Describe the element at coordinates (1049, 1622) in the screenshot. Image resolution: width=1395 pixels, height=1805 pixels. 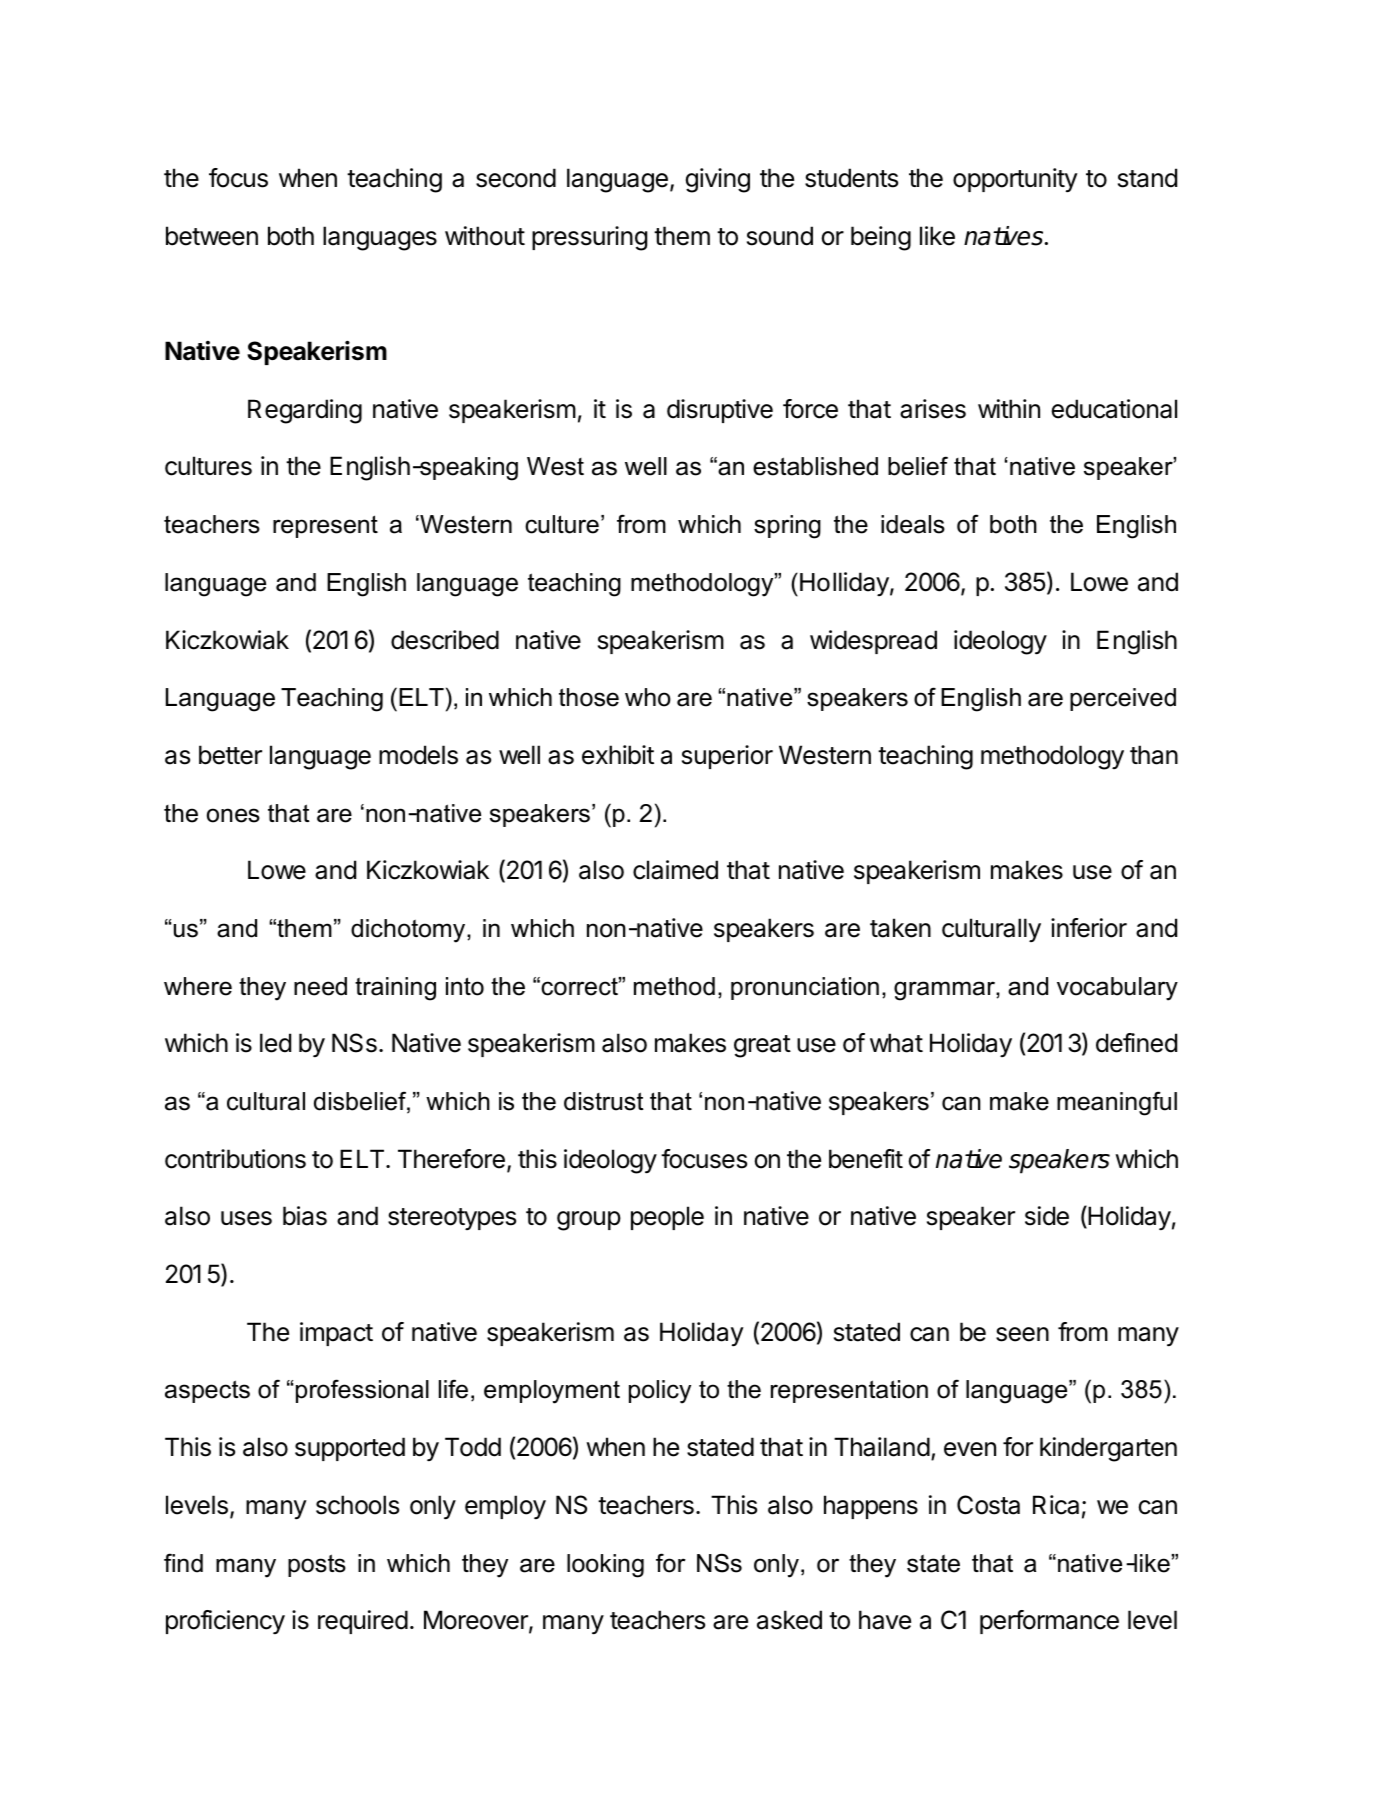
I see `performance` at that location.
